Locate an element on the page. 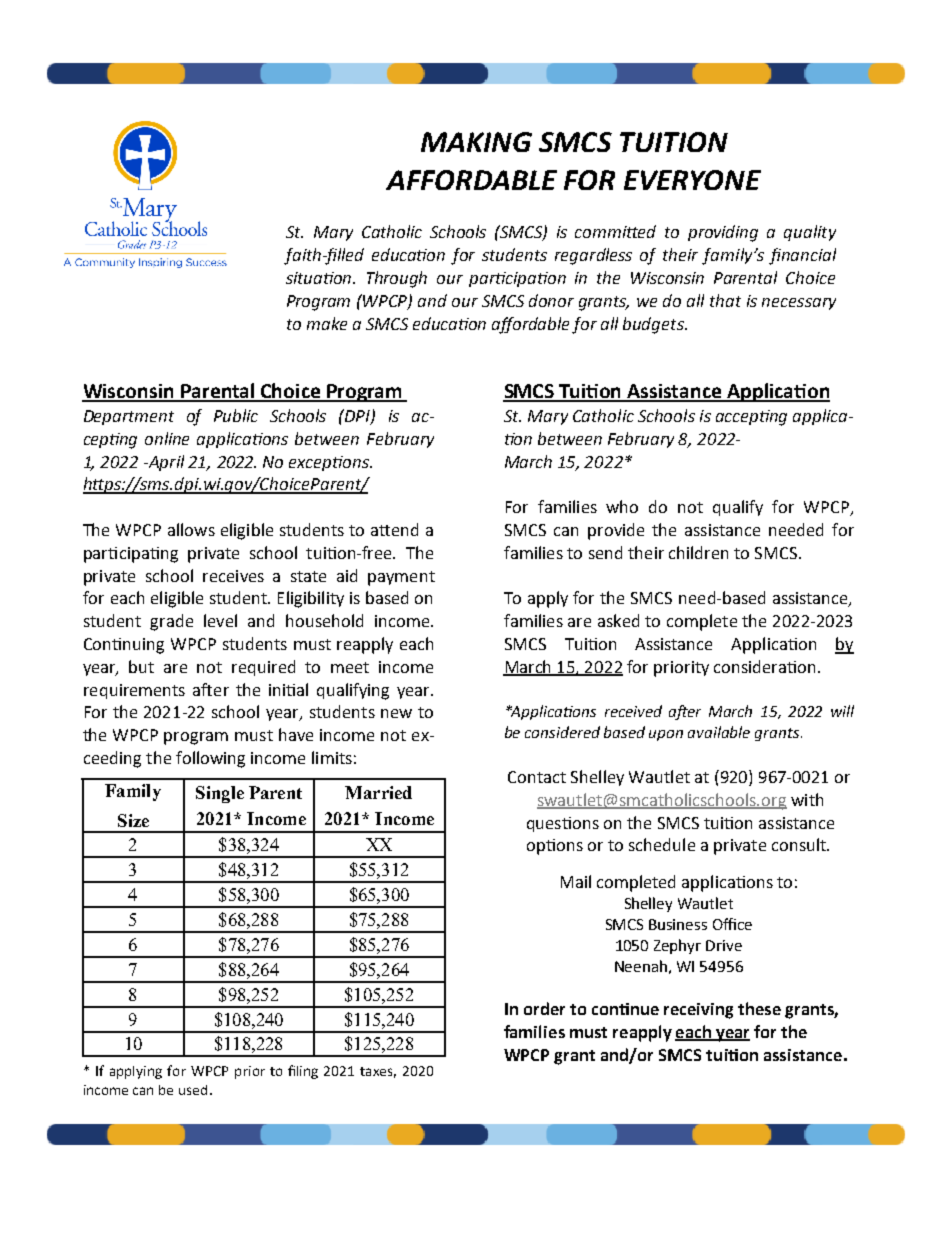 The height and width of the image is (1233, 952). available is located at coordinates (719, 732).
